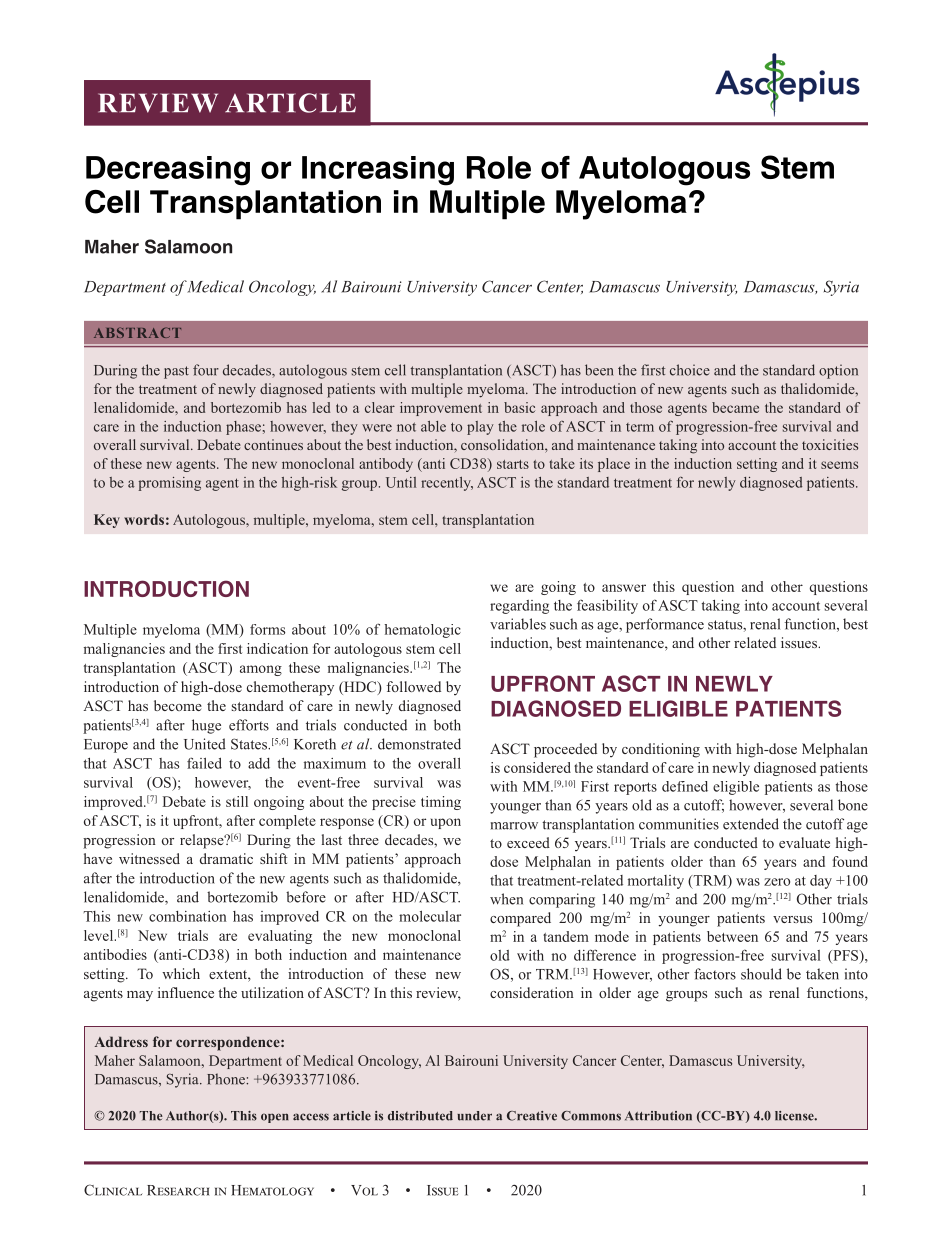 Image resolution: width=952 pixels, height=1233 pixels. Describe the element at coordinates (178, 705) in the screenshot. I see `become` at that location.
